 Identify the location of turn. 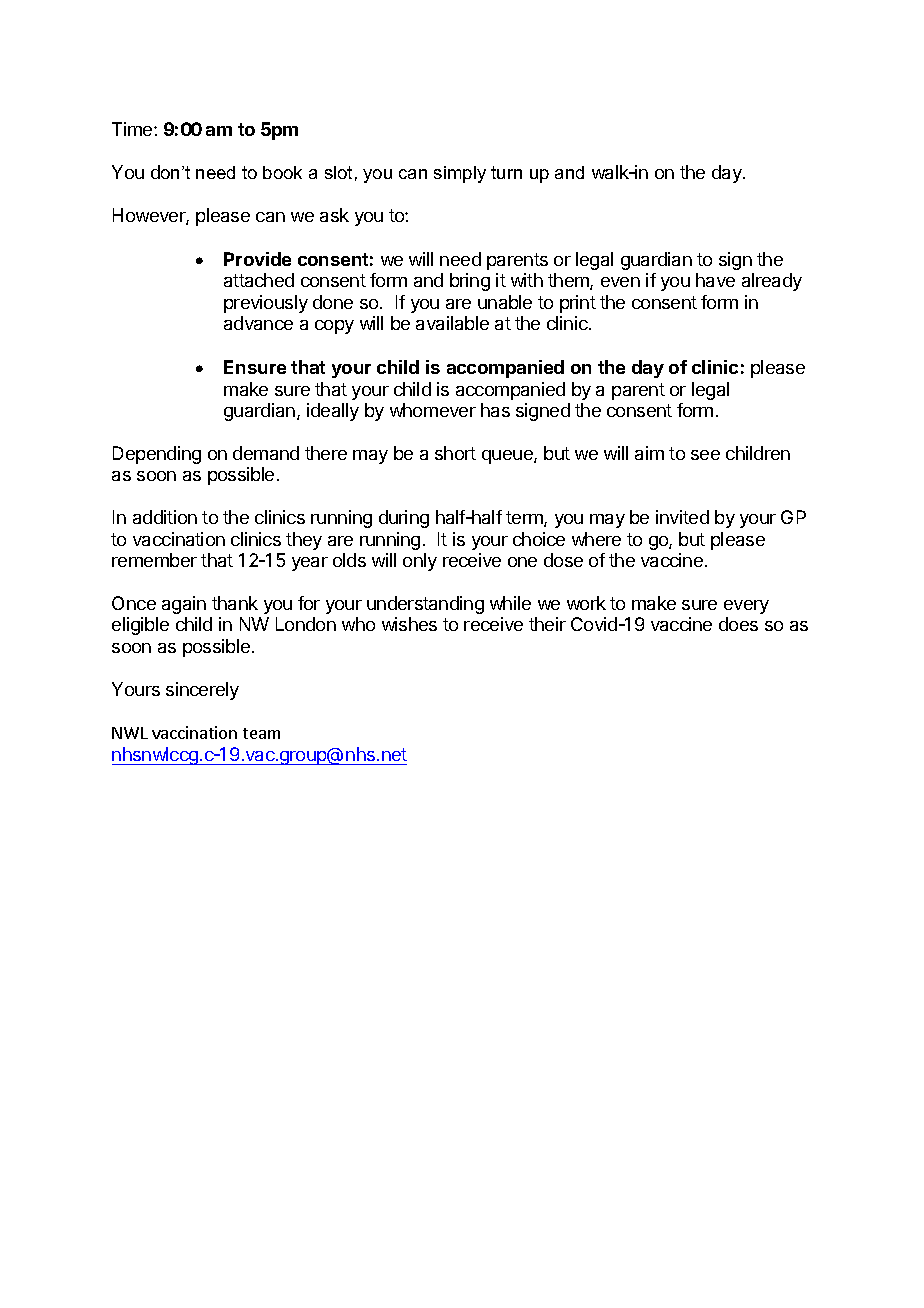
(506, 172).
